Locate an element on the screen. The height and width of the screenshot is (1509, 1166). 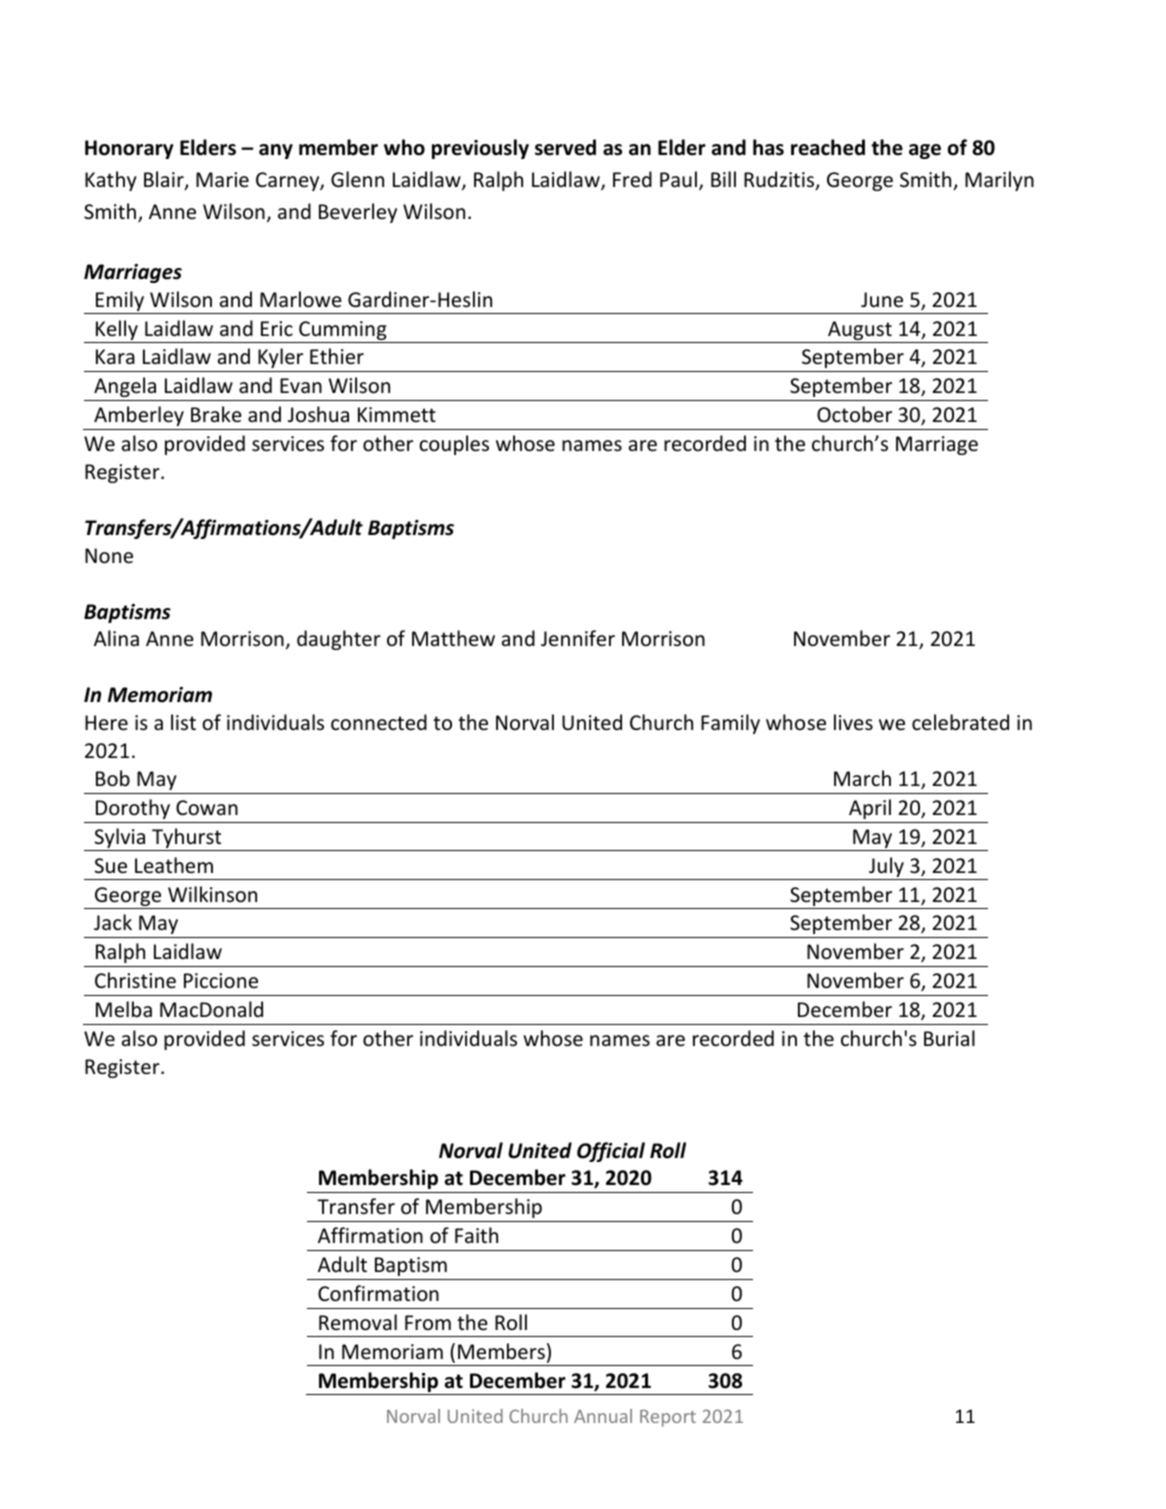
Jennifer is located at coordinates (578, 638).
